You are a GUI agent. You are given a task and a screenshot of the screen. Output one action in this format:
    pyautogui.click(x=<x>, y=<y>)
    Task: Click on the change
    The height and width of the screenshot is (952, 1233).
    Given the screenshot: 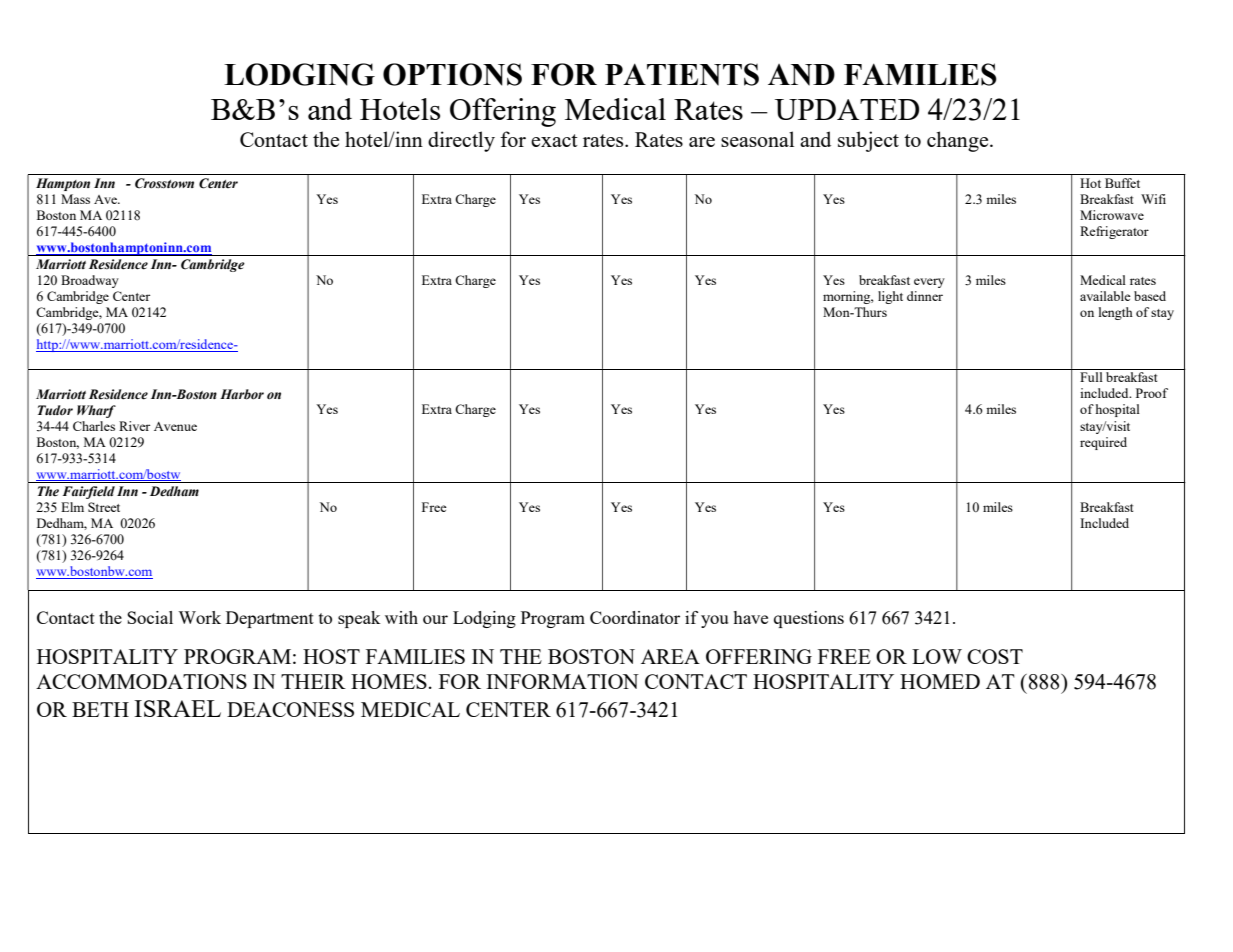 What is the action you would take?
    pyautogui.click(x=959, y=141)
